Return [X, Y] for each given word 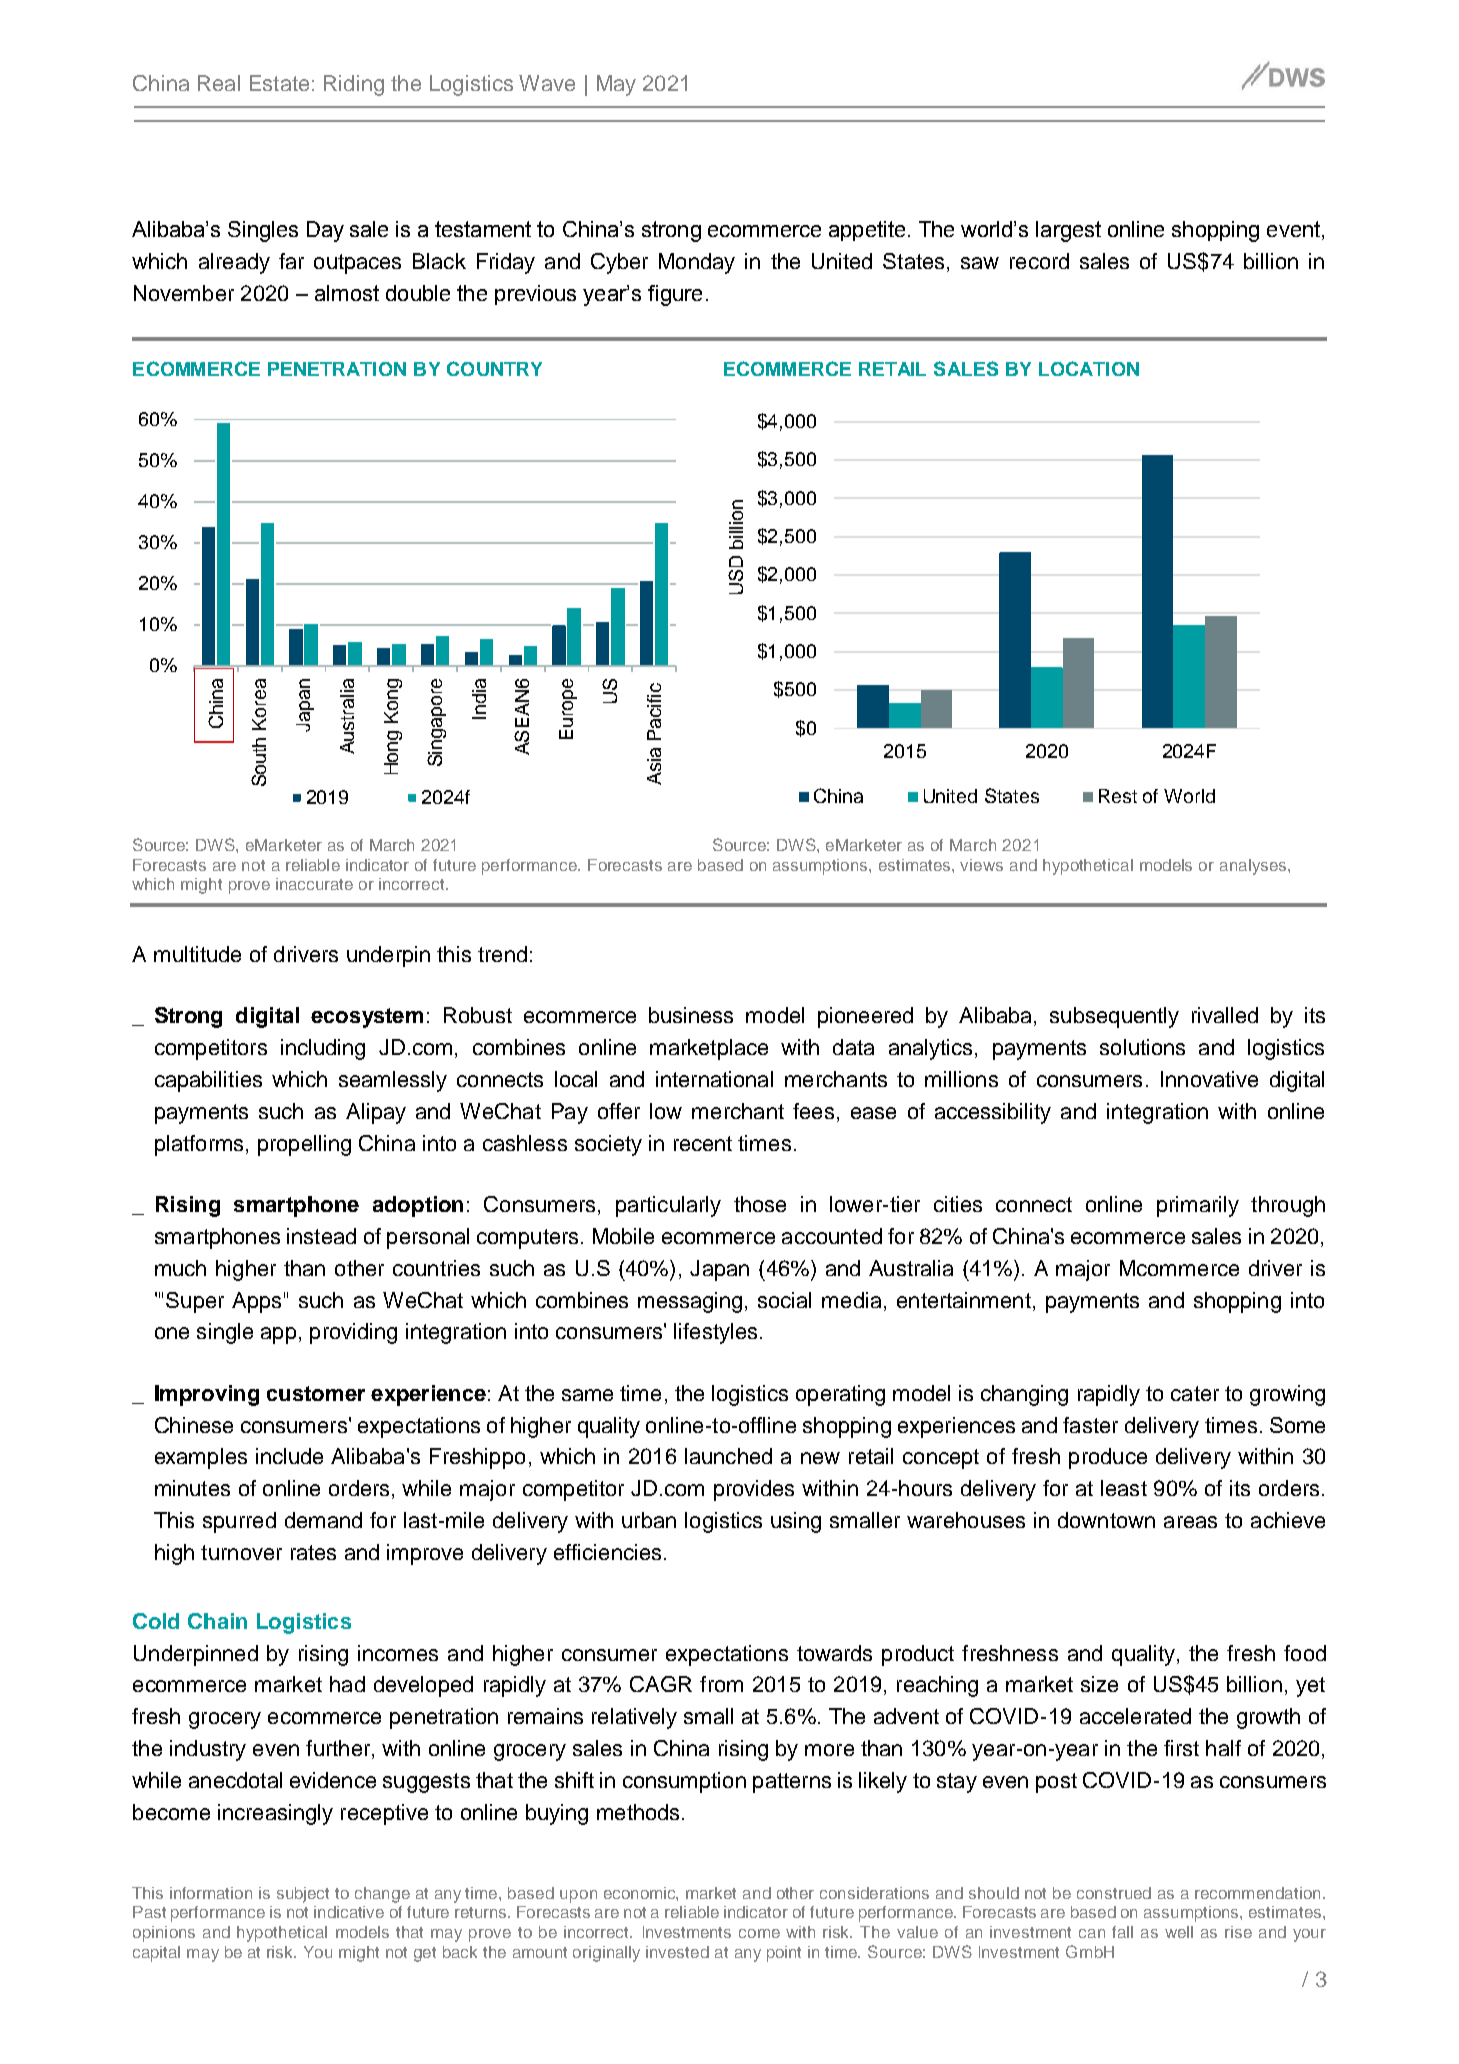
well [1179, 1932]
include [289, 1456]
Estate [279, 83]
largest [1068, 231]
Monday [697, 263]
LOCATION [1089, 368]
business [691, 1015]
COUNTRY [494, 368]
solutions [1142, 1047]
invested [677, 1952]
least [1124, 1488]
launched [728, 1456]
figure [675, 295]
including [323, 1049]
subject [303, 1895]
